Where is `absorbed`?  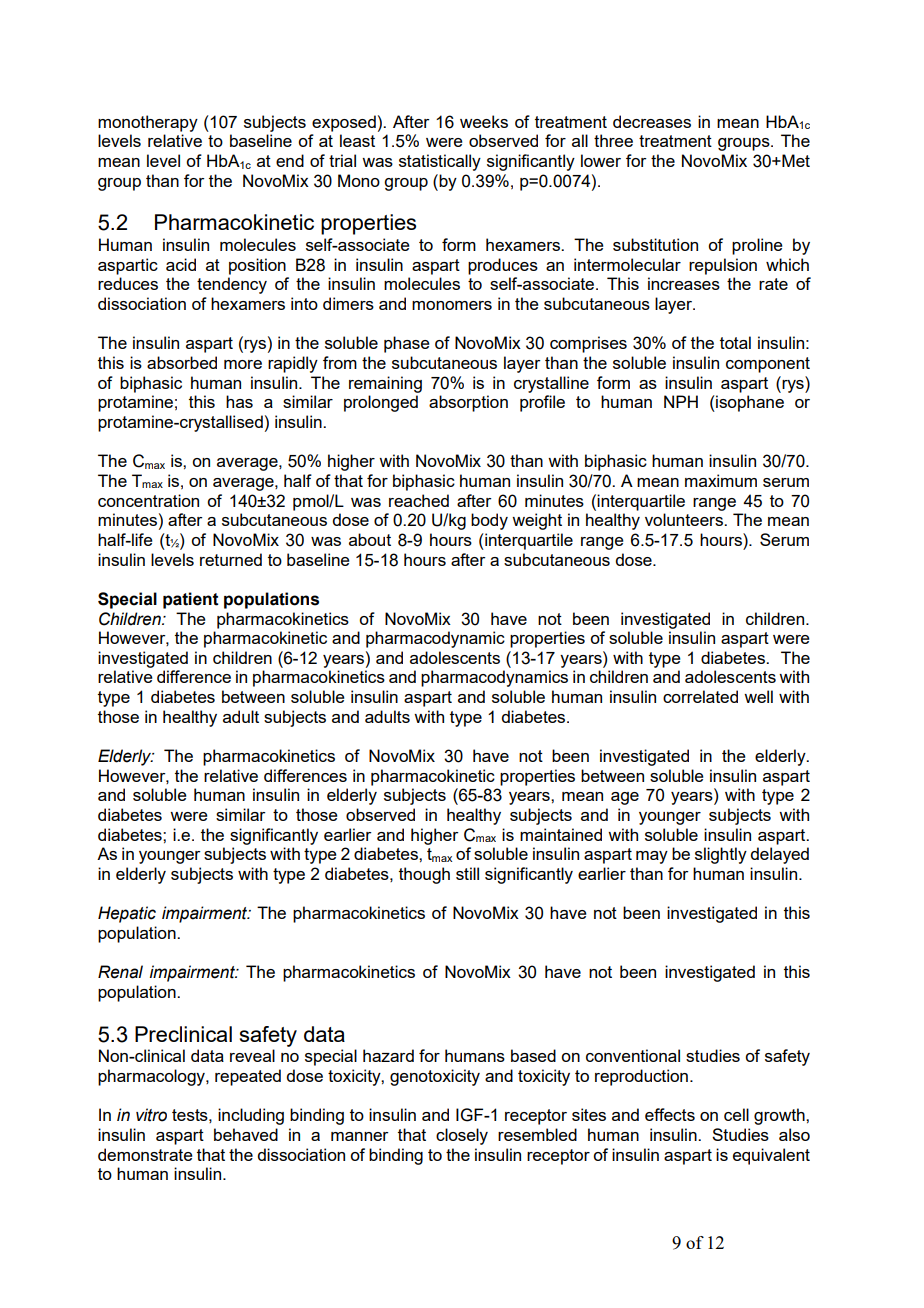
absorbed is located at coordinates (182, 362).
